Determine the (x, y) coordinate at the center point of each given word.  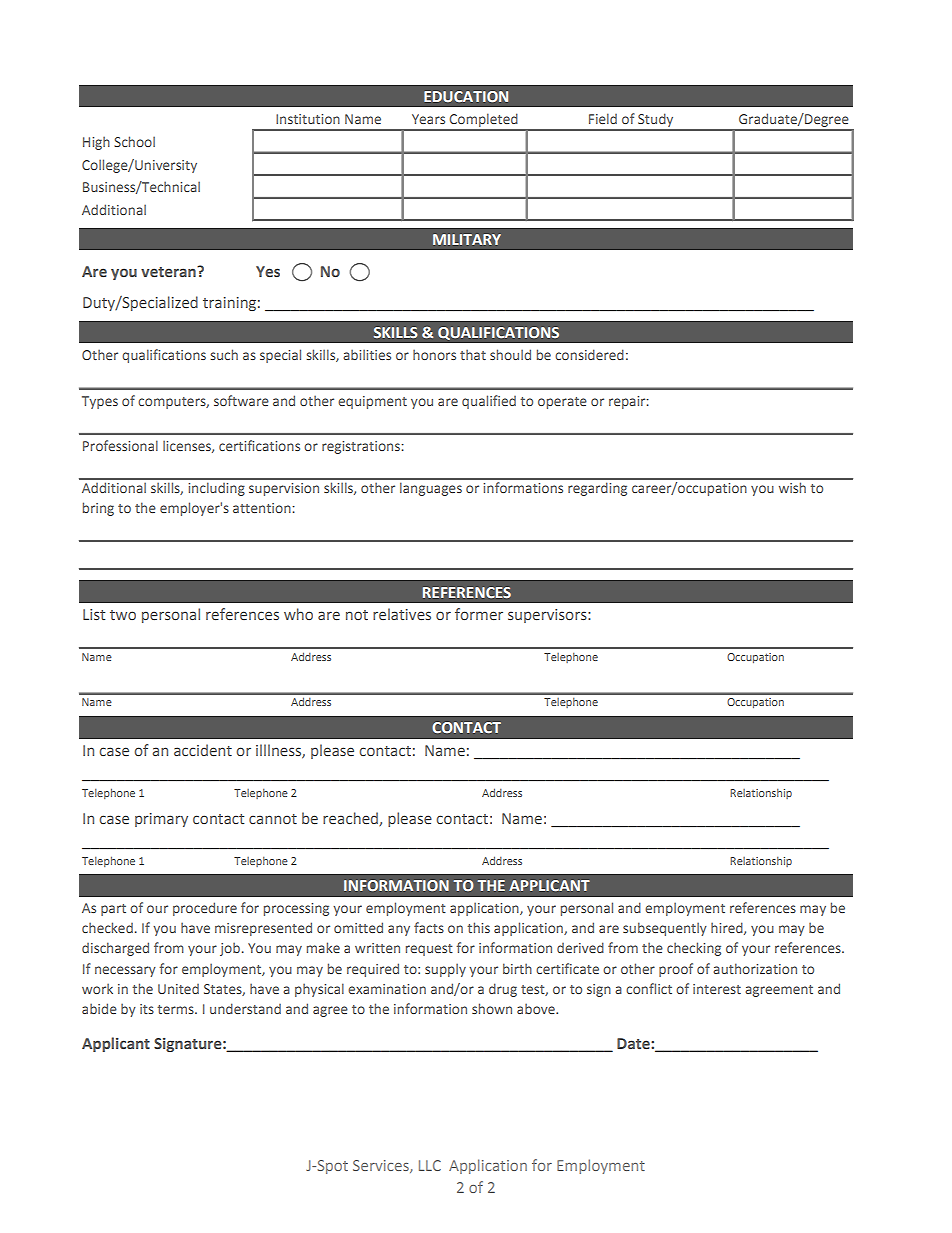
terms (176, 1009)
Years (428, 119)
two (123, 615)
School (134, 141)
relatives (402, 614)
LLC (430, 1165)
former (479, 614)
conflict (649, 988)
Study (656, 121)
